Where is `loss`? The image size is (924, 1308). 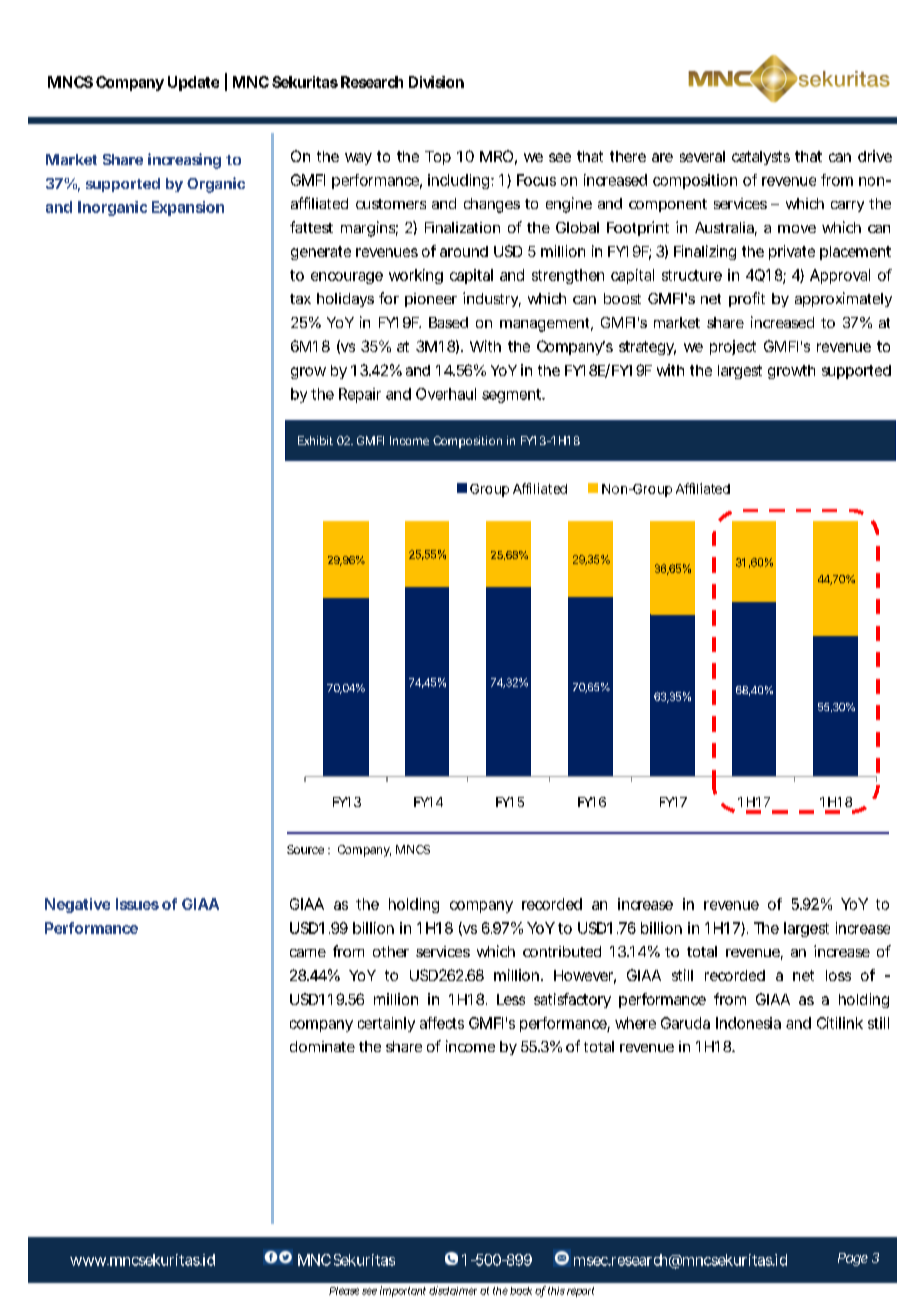 loss is located at coordinates (838, 975).
